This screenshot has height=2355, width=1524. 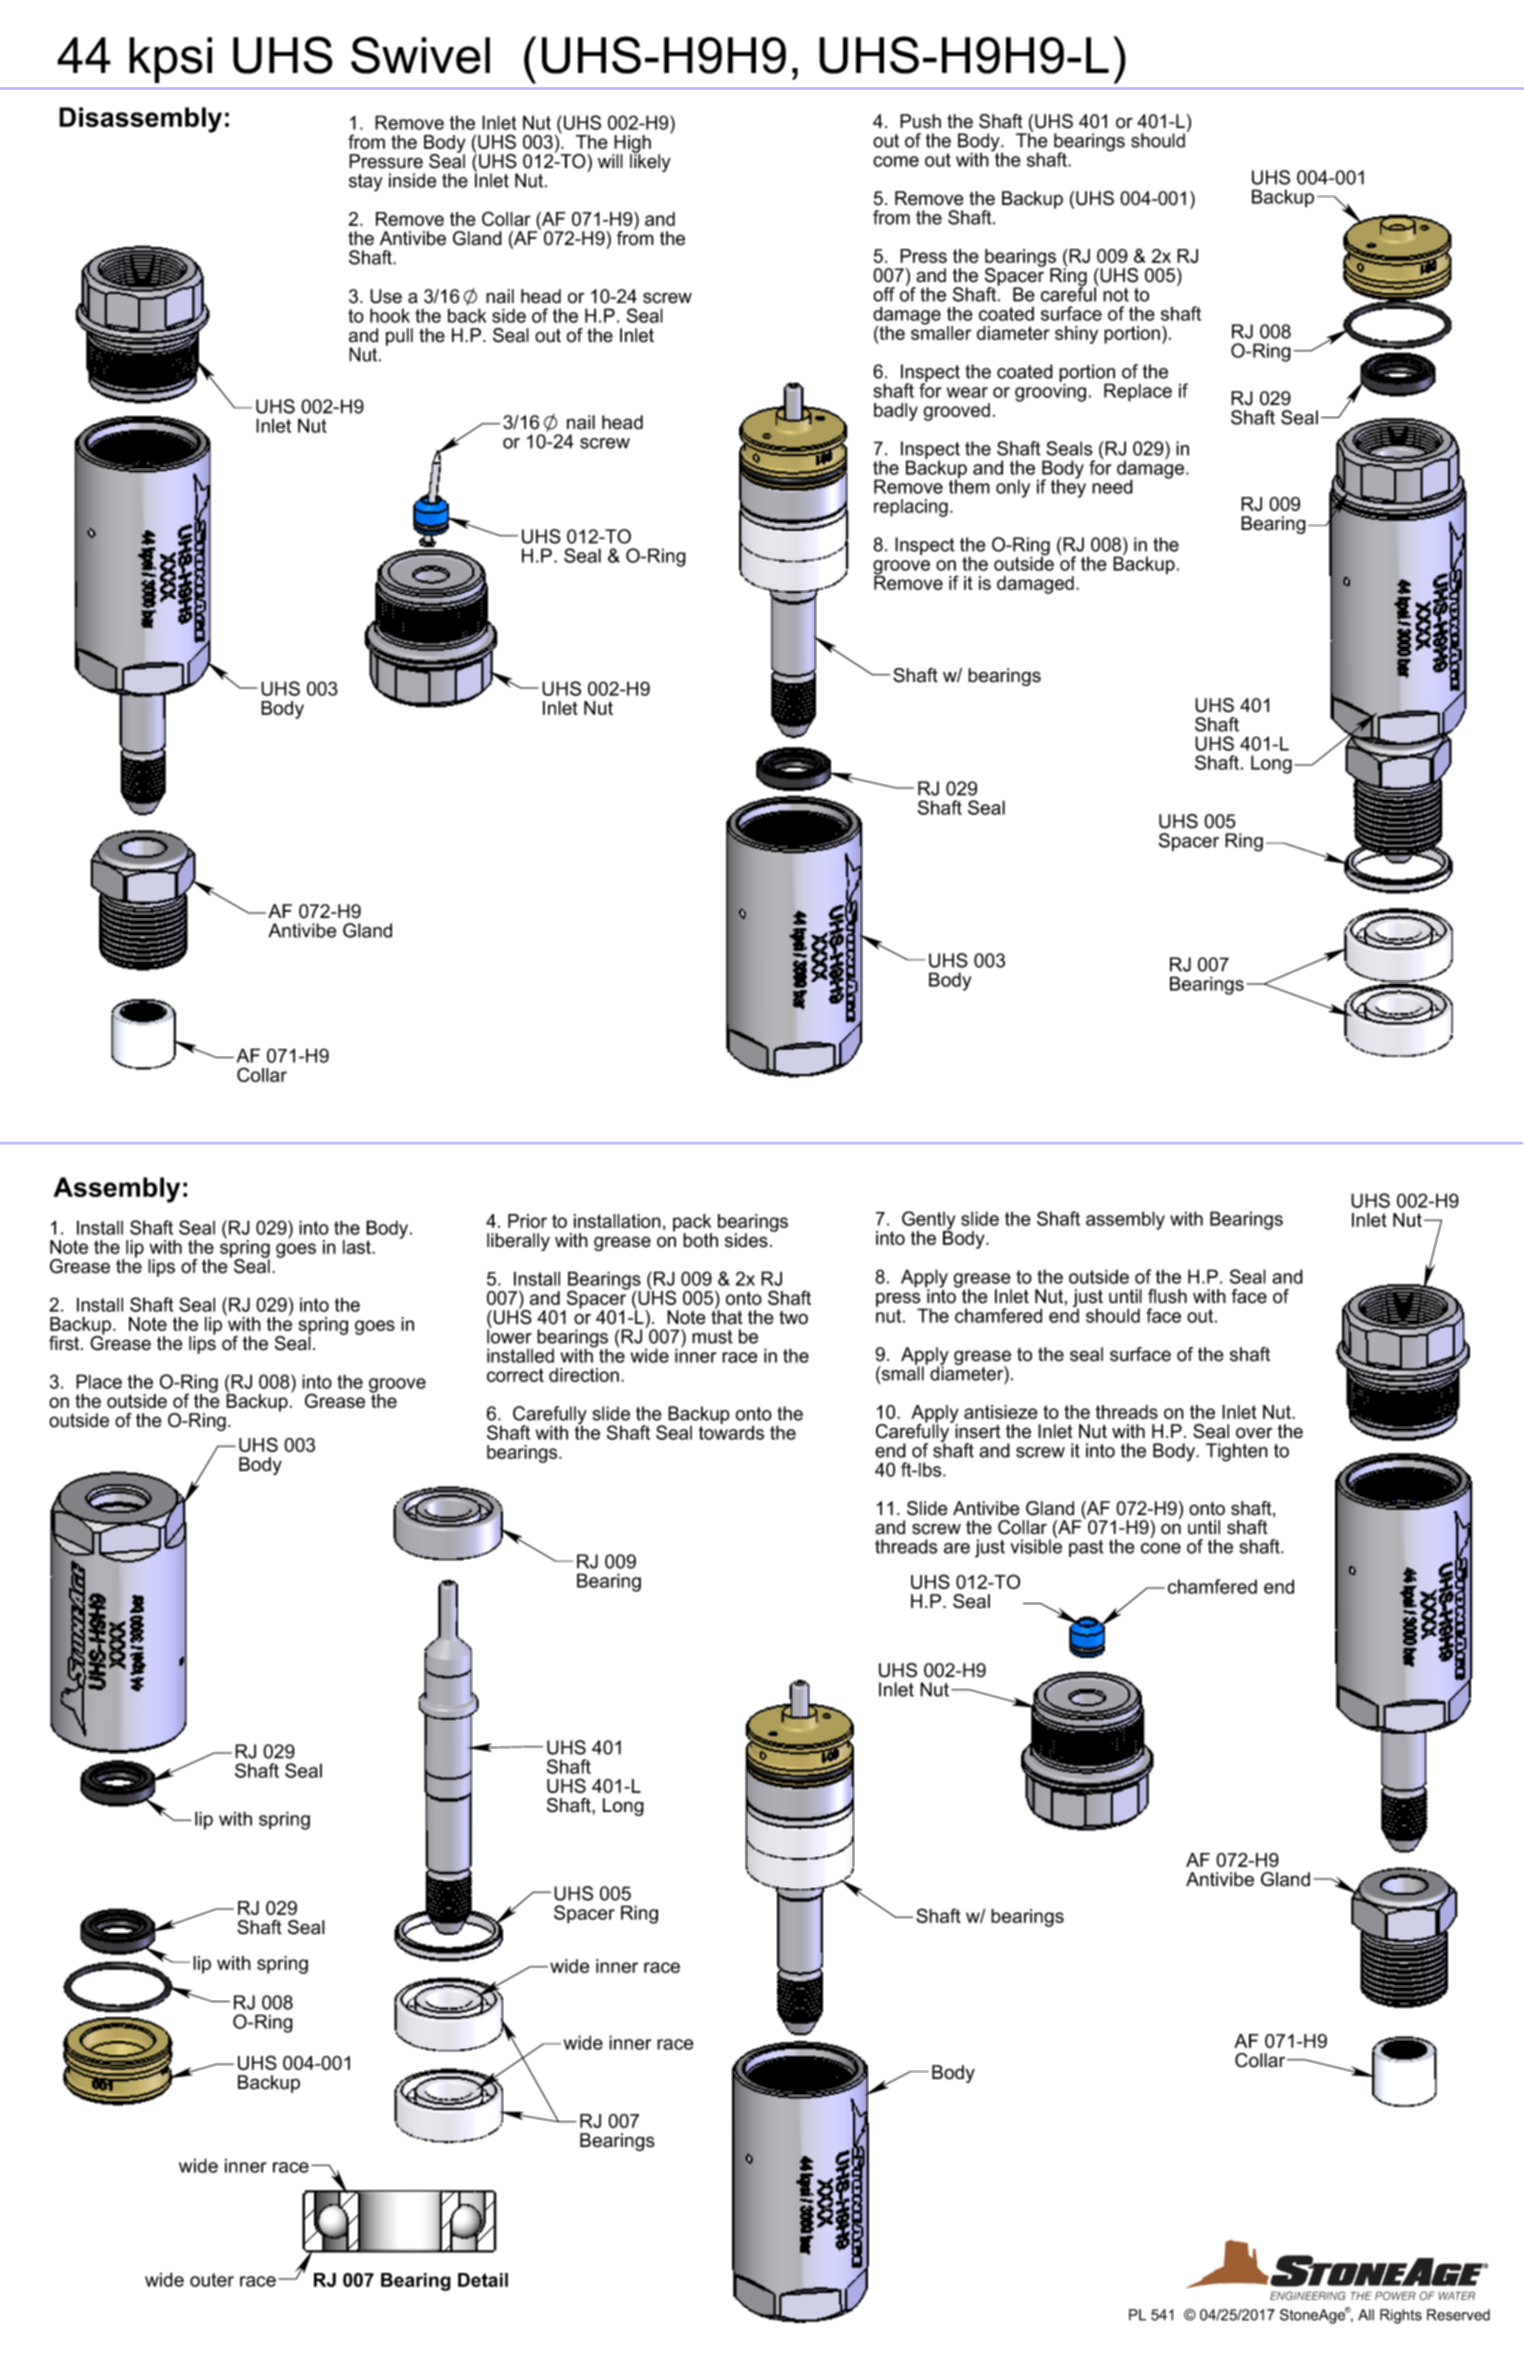 What do you see at coordinates (1112, 486) in the screenshot?
I see `need` at bounding box center [1112, 486].
